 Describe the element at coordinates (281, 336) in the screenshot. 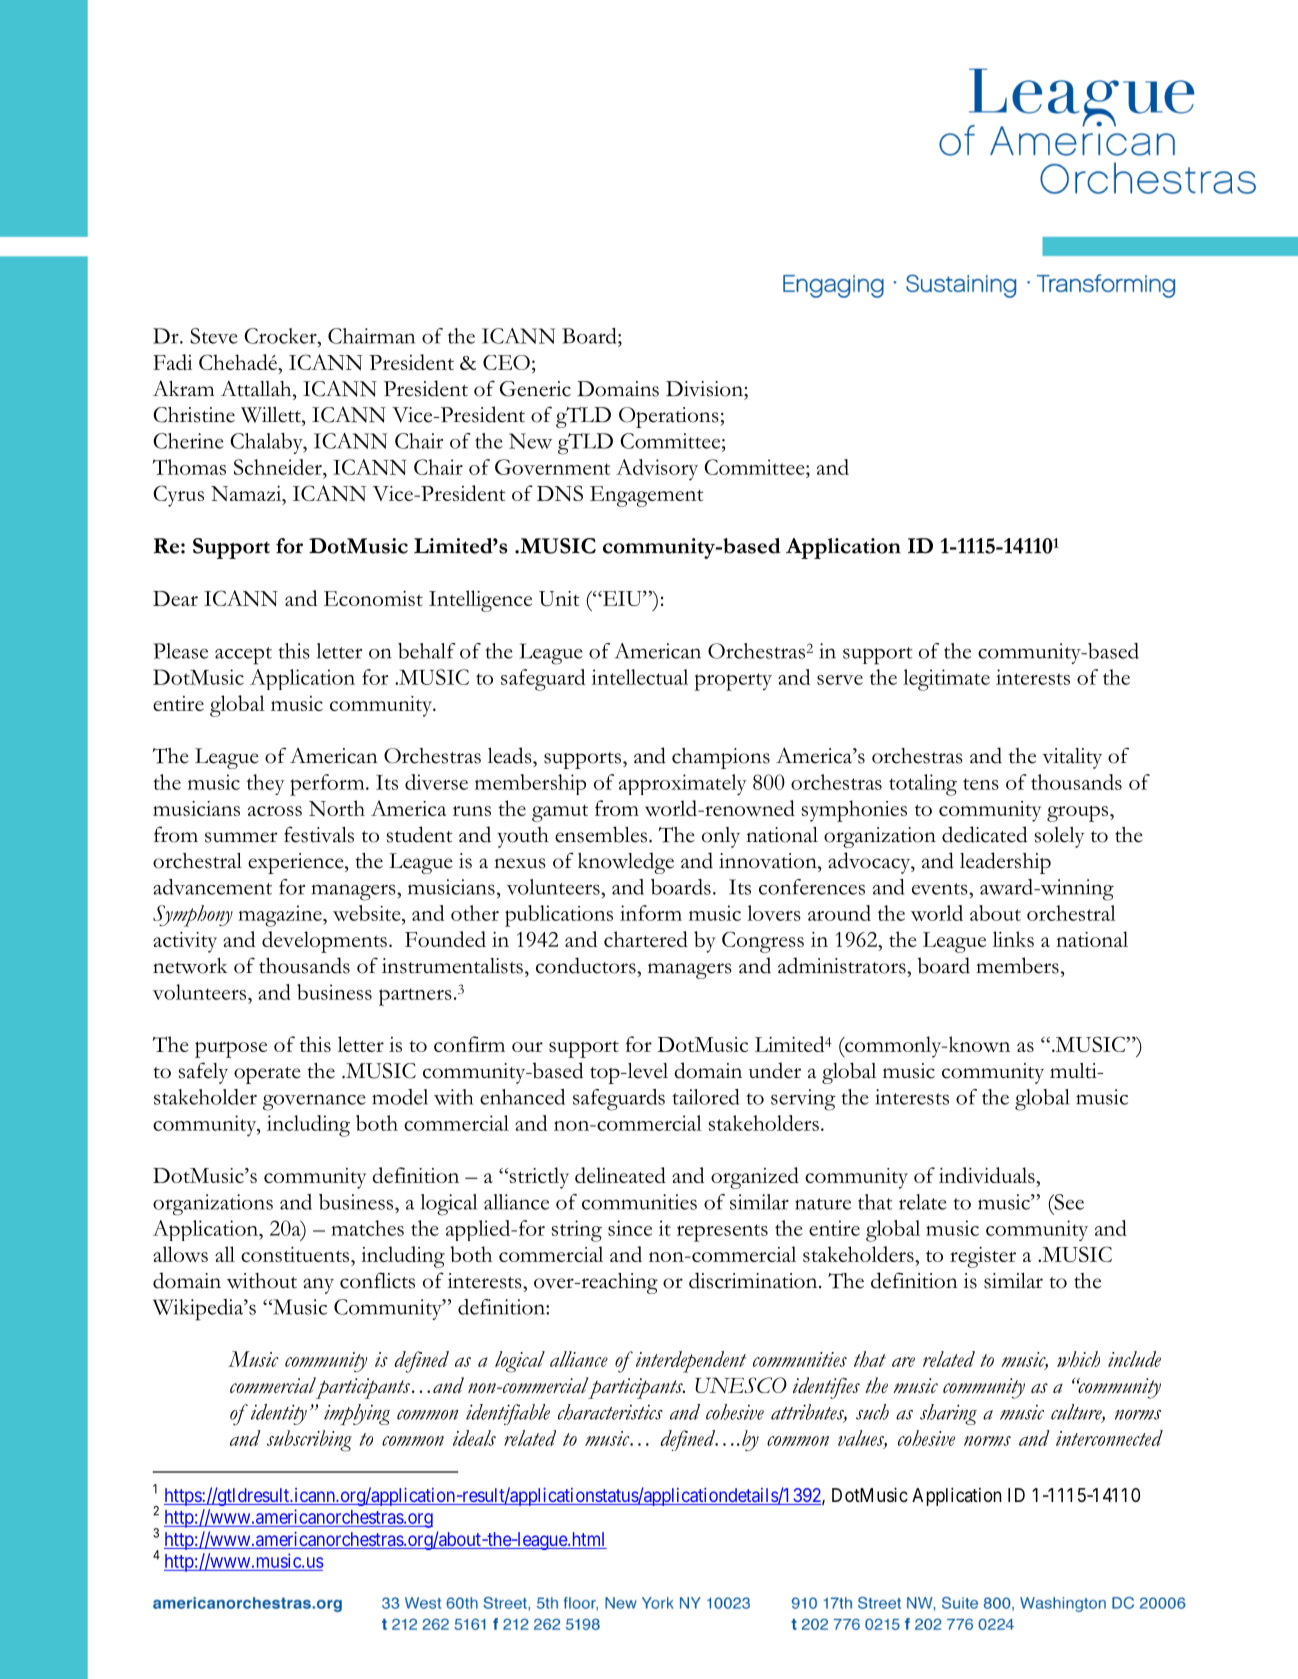

I see `Crocker` at that location.
